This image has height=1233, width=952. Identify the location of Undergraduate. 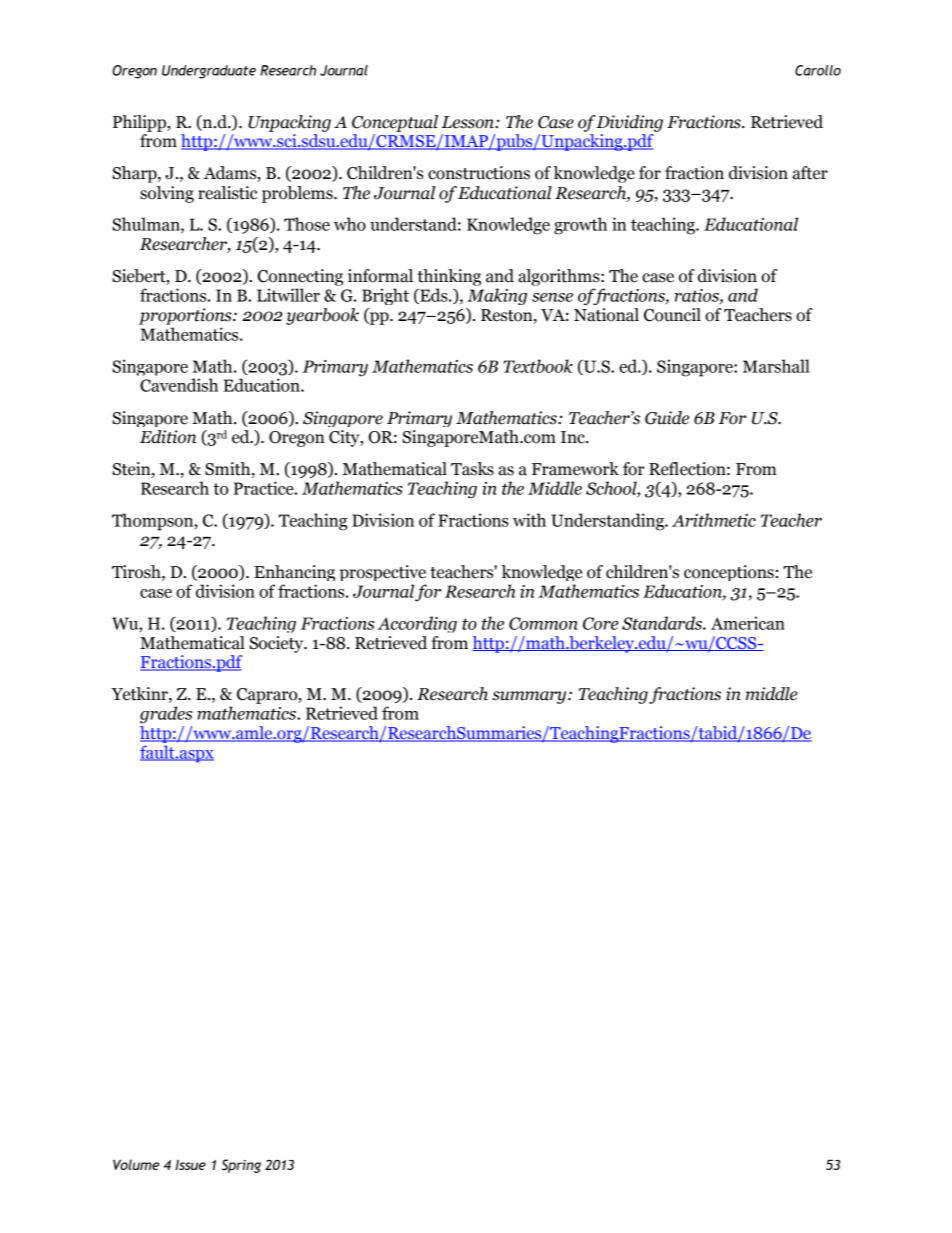
(209, 72).
